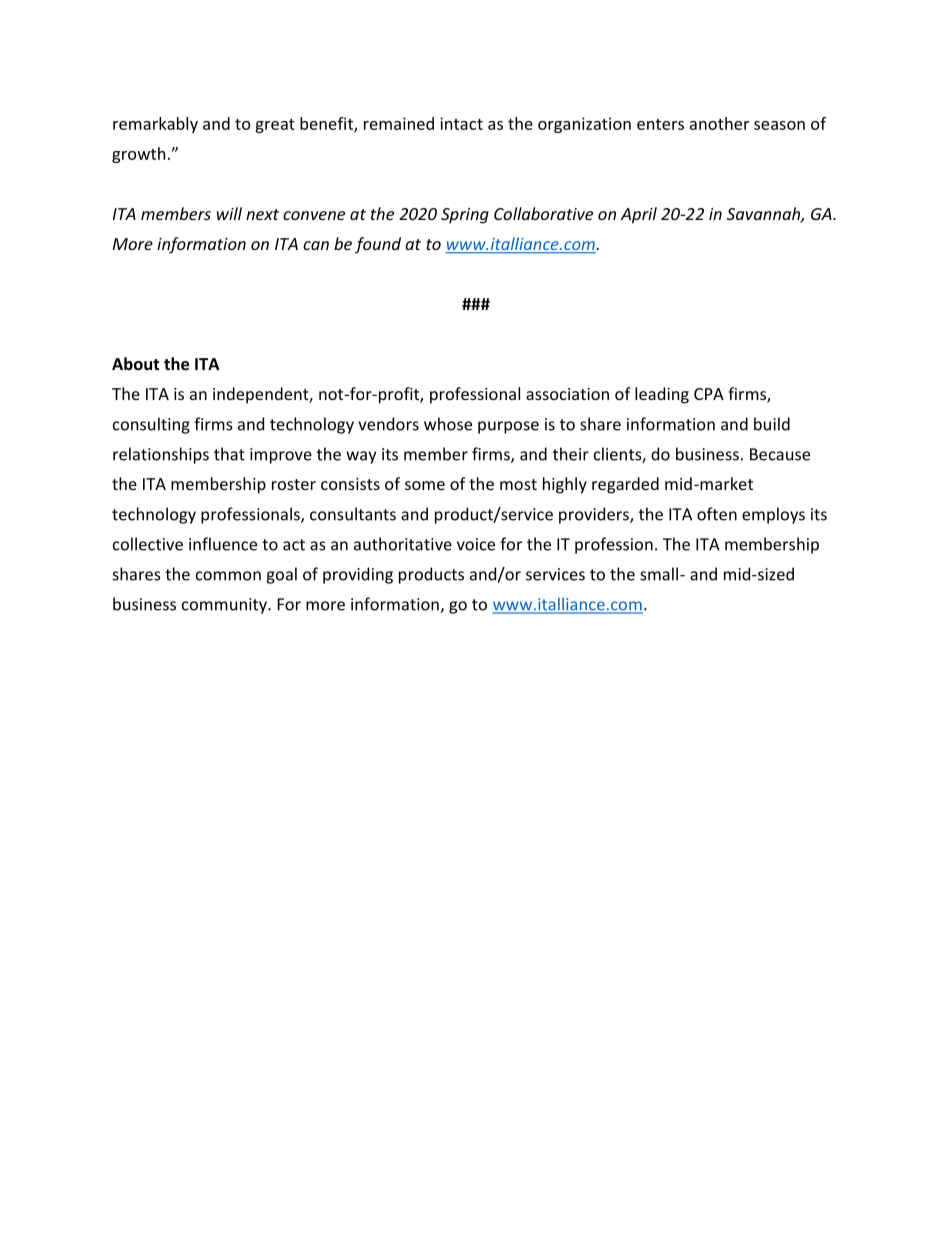 The width and height of the screenshot is (952, 1233). What do you see at coordinates (639, 215) in the screenshot?
I see `April` at bounding box center [639, 215].
